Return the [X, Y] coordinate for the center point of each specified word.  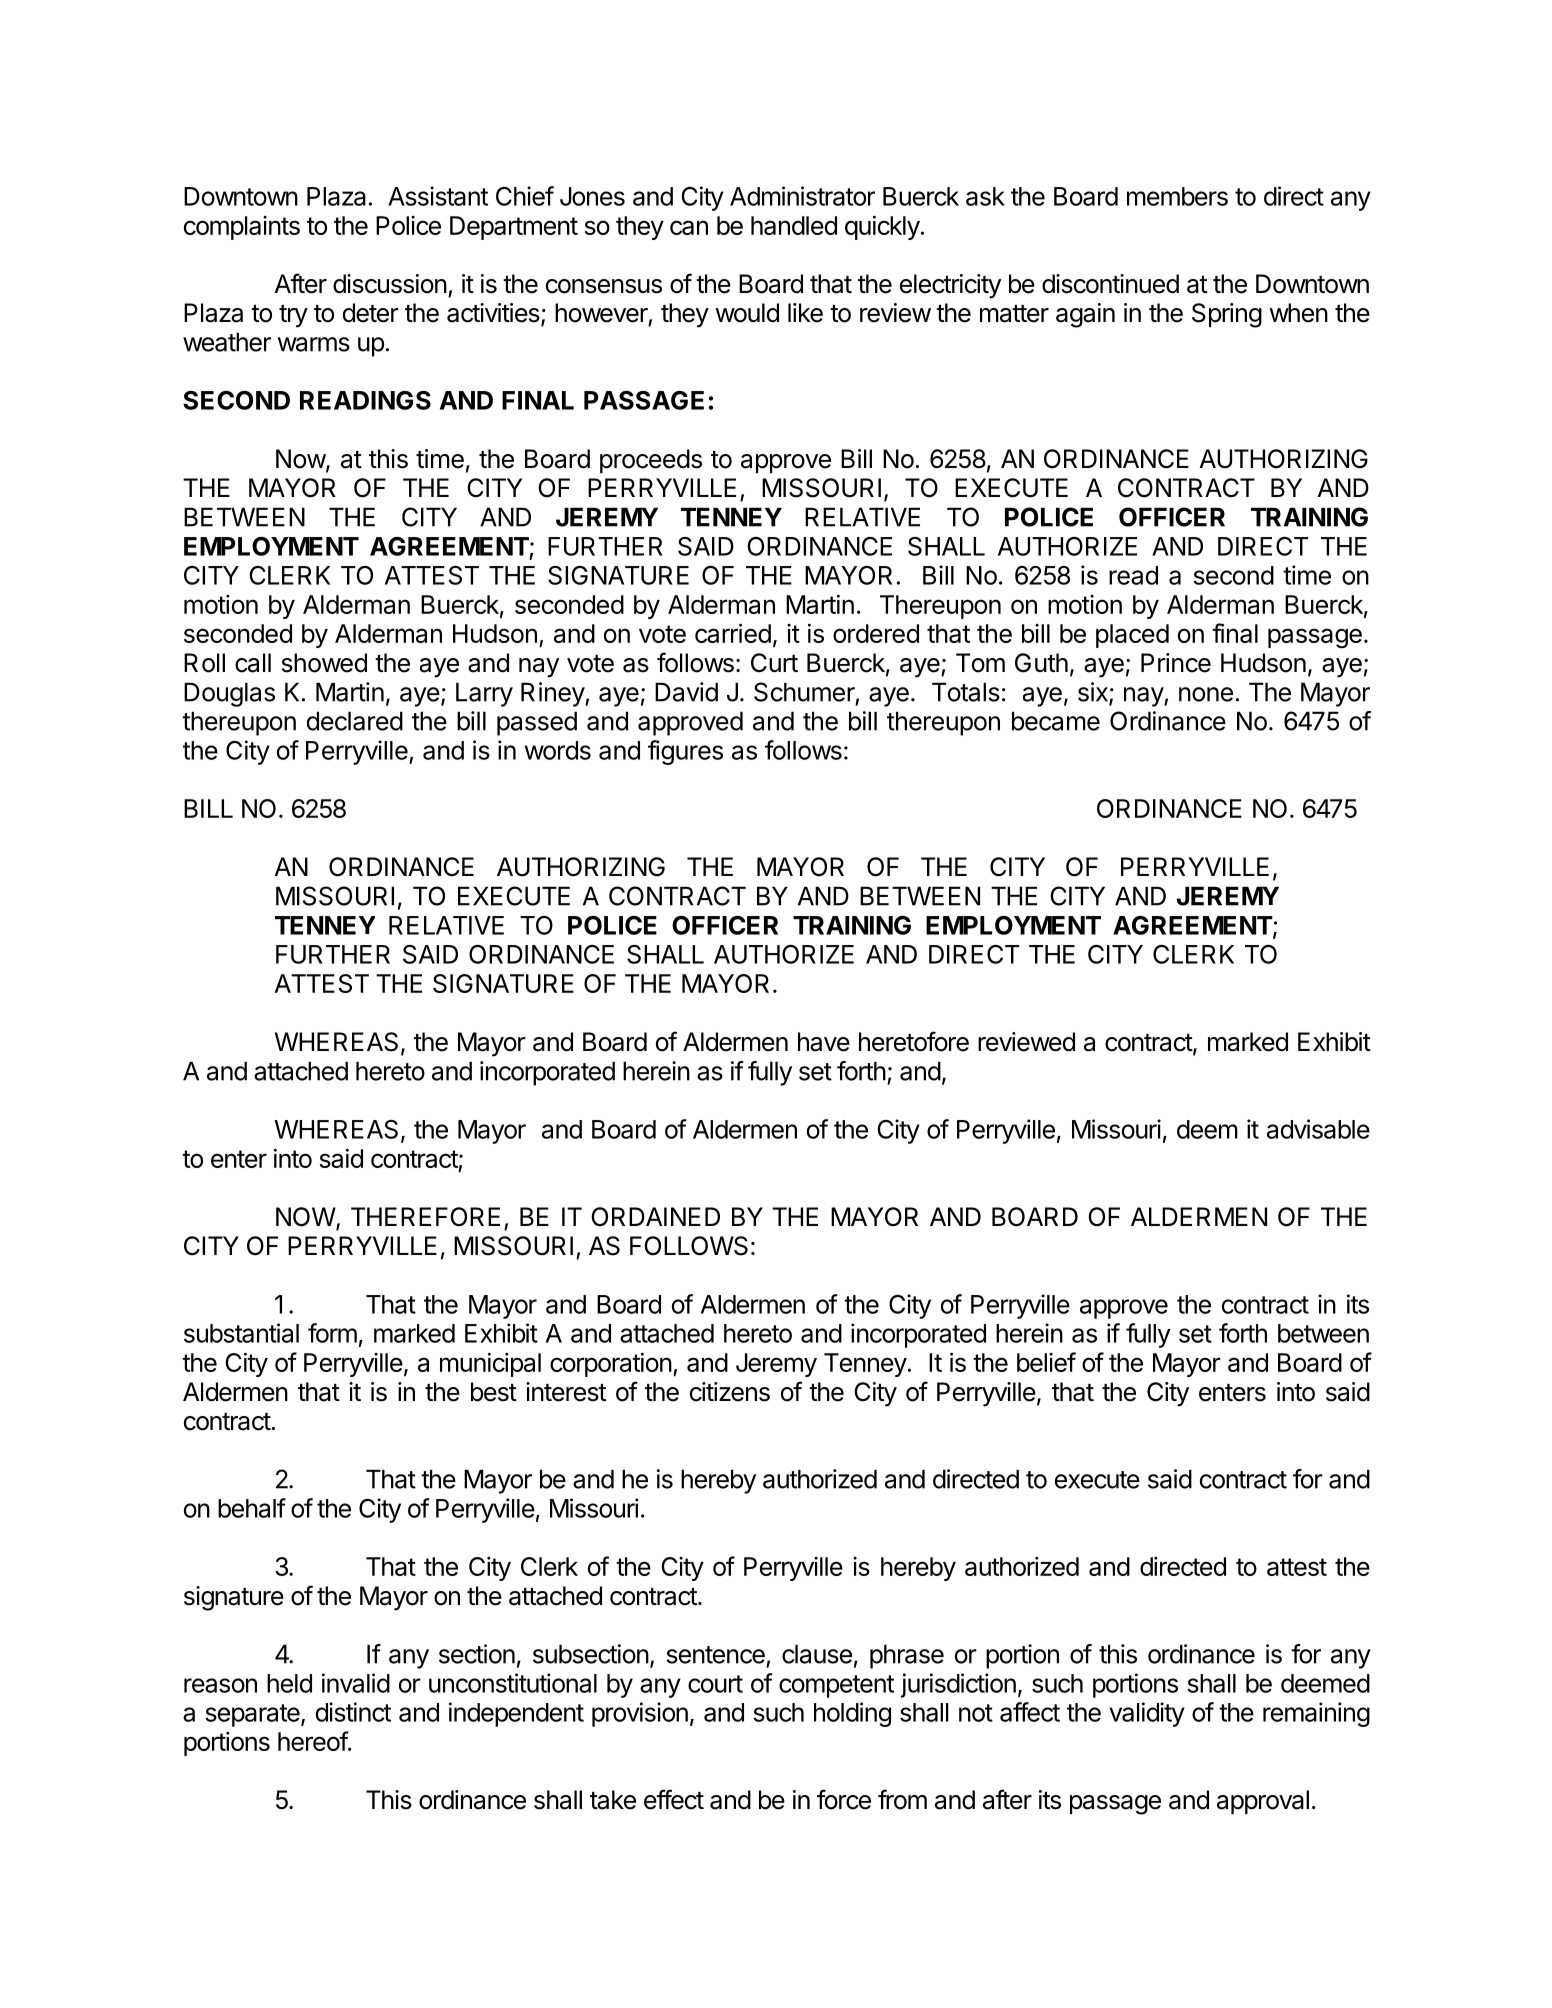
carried [733, 633]
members [1177, 196]
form [332, 1333]
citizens [730, 1392]
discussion [390, 284]
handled [794, 225]
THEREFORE [425, 1217]
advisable [1318, 1129]
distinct [353, 1712]
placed [1132, 636]
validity [1147, 1714]
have [824, 1042]
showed [324, 663]
